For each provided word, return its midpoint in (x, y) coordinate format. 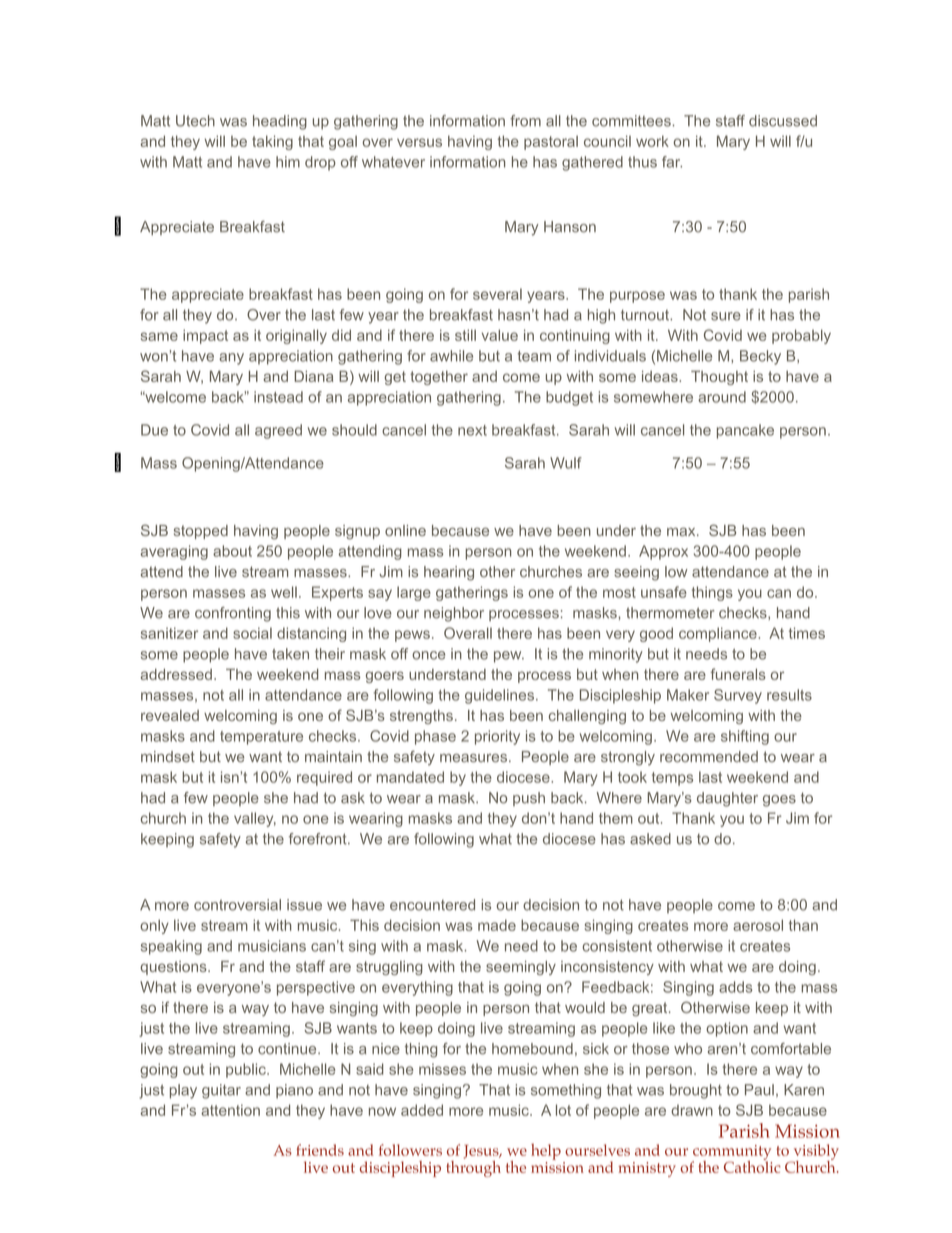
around (722, 397)
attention (230, 1110)
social (252, 633)
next (472, 430)
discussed (783, 121)
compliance (718, 634)
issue (304, 905)
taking (272, 142)
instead (278, 397)
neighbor (454, 614)
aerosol (758, 925)
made (497, 925)
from (525, 121)
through (473, 1167)
